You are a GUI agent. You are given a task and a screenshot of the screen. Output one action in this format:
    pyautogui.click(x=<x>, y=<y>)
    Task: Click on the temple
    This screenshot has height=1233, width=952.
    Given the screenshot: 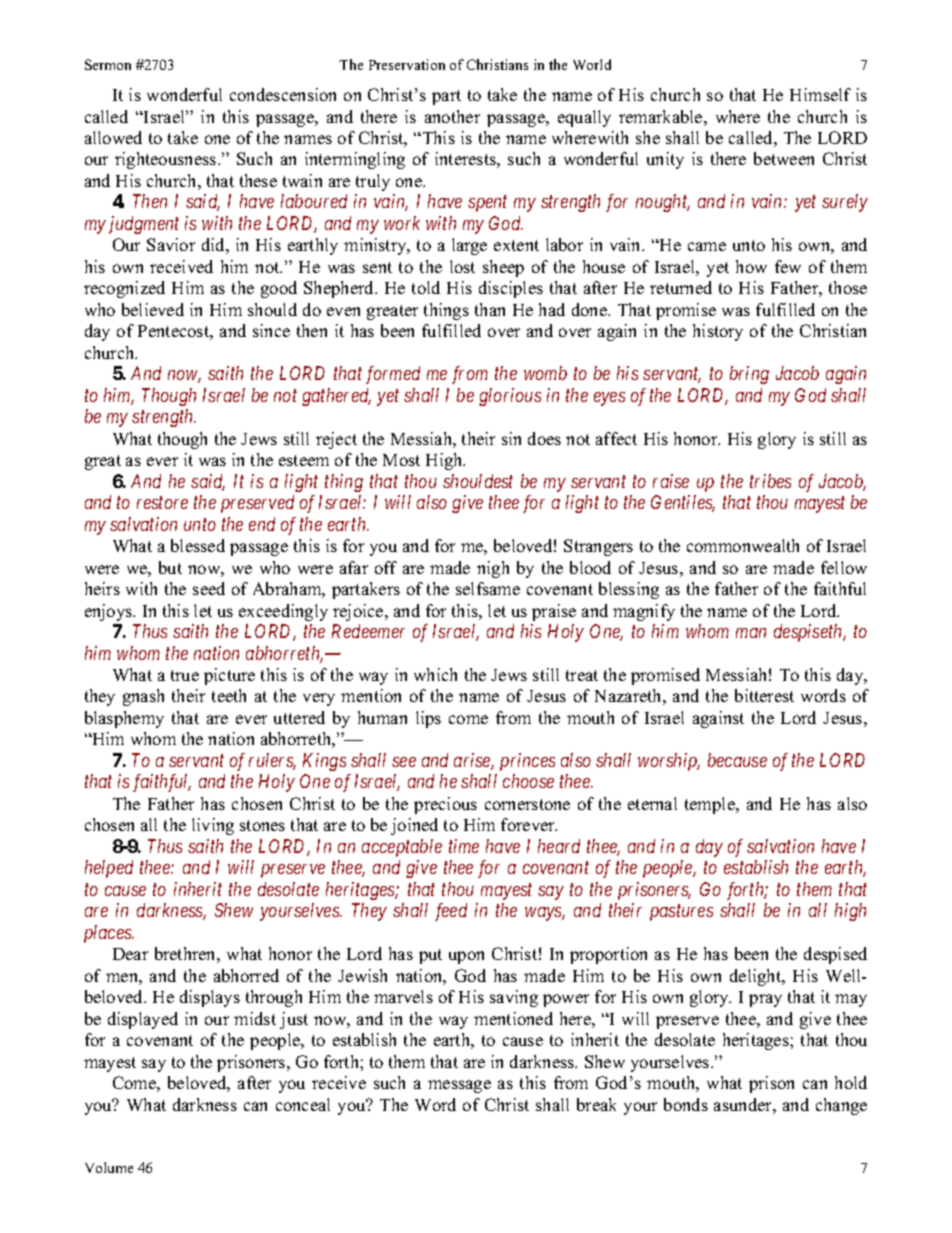 What is the action you would take?
    pyautogui.click(x=711, y=805)
